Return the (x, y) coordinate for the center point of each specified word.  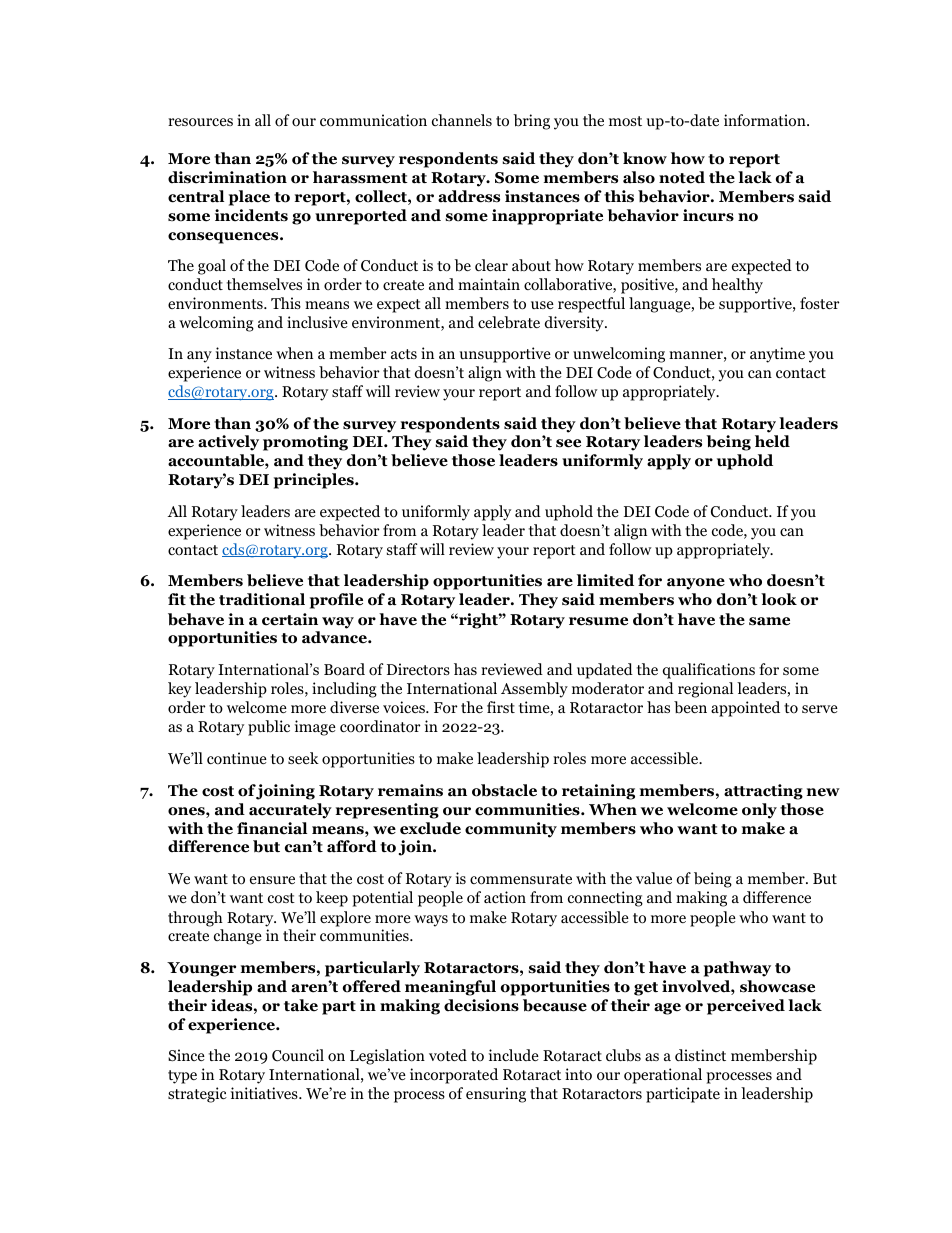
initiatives (265, 1093)
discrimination (227, 177)
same (769, 621)
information (766, 120)
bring (531, 122)
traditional (262, 599)
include (514, 1055)
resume (598, 621)
